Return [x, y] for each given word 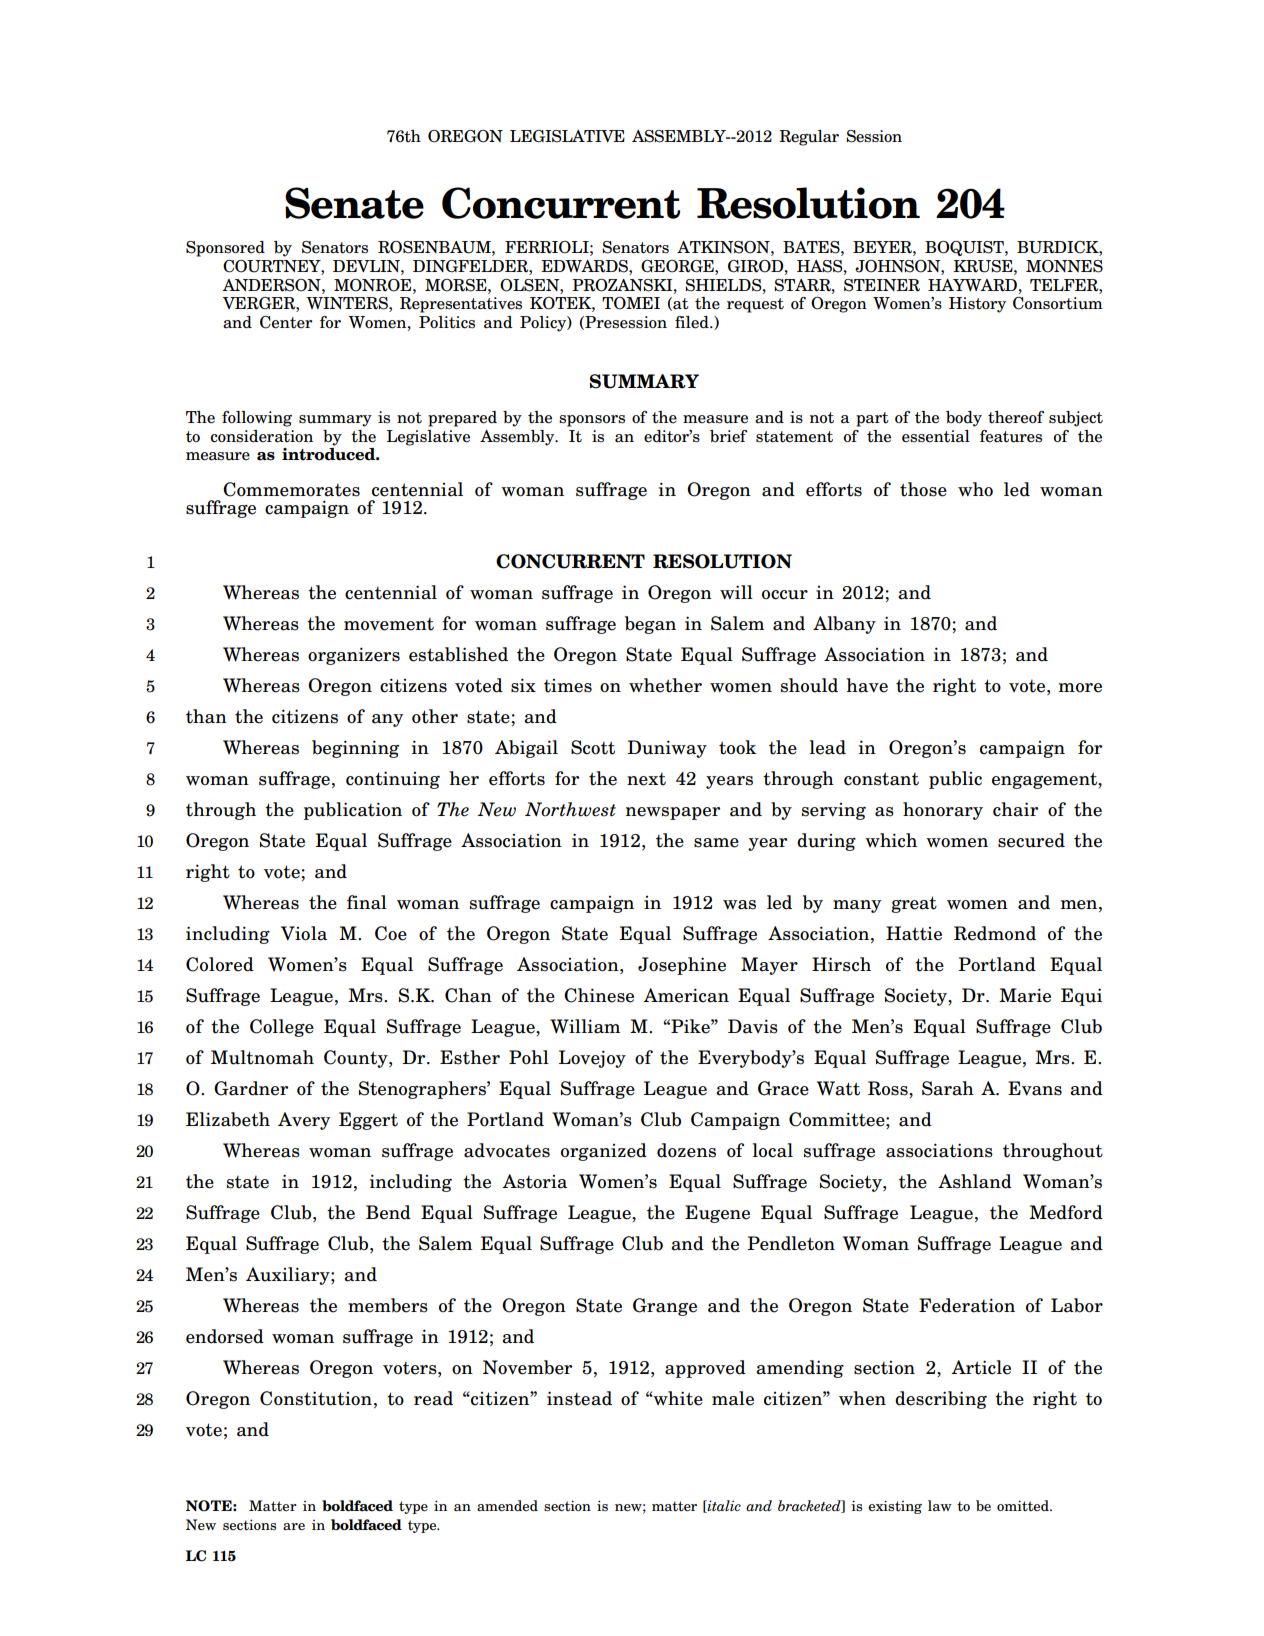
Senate [354, 203]
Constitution [316, 1398]
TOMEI [631, 303]
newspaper [673, 813]
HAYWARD [972, 285]
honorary [943, 811]
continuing [393, 780]
